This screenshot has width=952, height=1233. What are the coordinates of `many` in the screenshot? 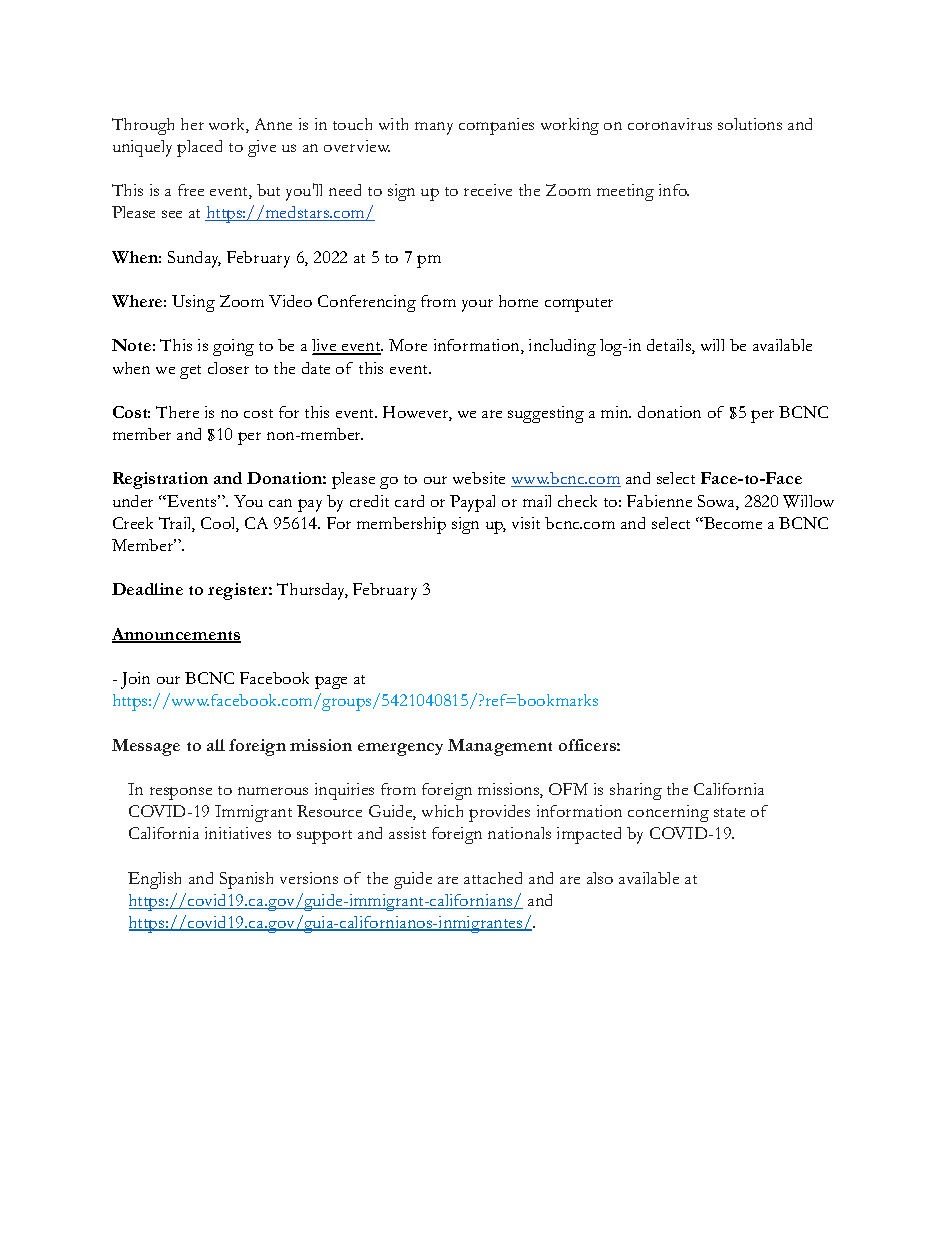 It's located at (434, 128).
